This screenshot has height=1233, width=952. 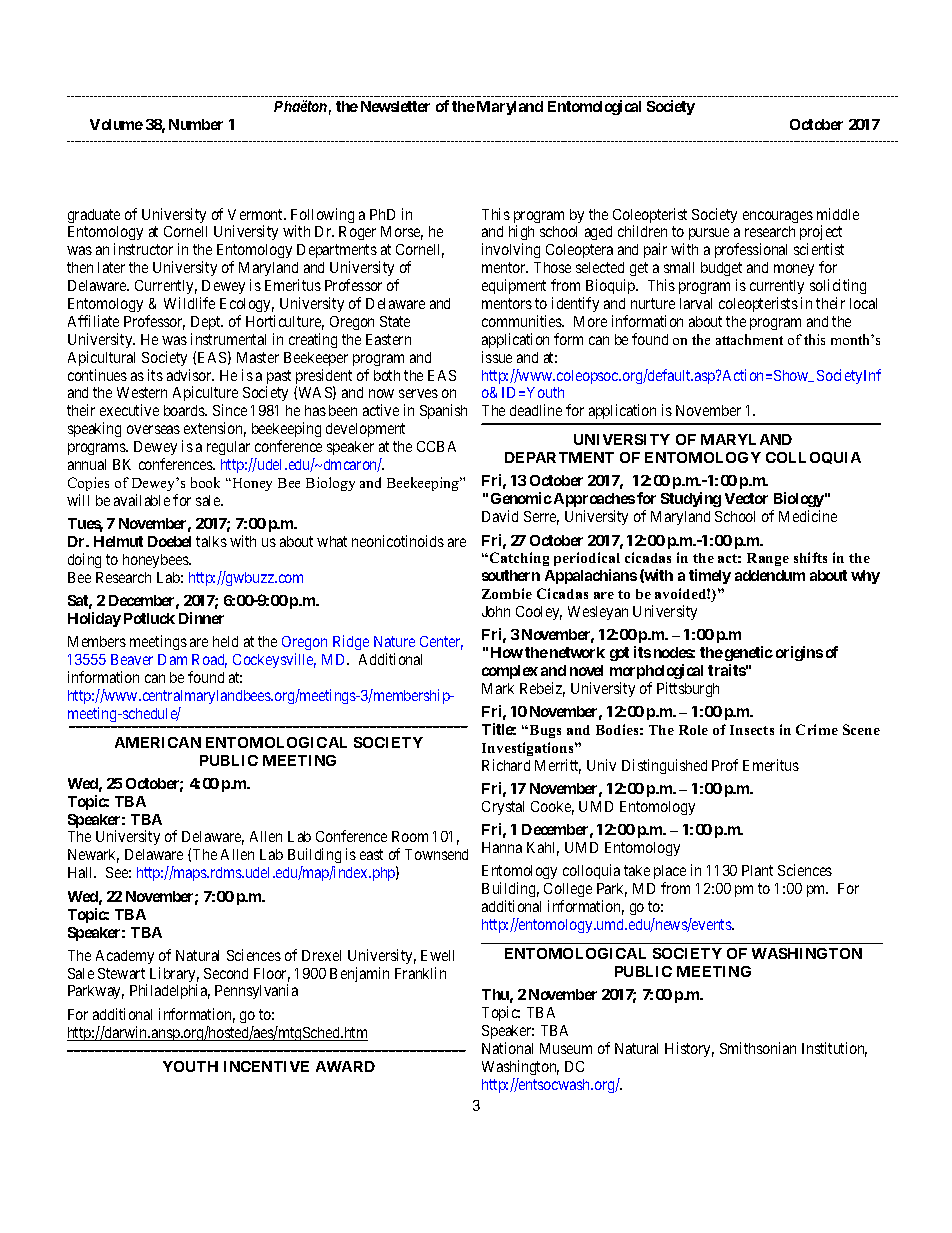 What do you see at coordinates (196, 124) in the screenshot?
I see `Number` at bounding box center [196, 124].
